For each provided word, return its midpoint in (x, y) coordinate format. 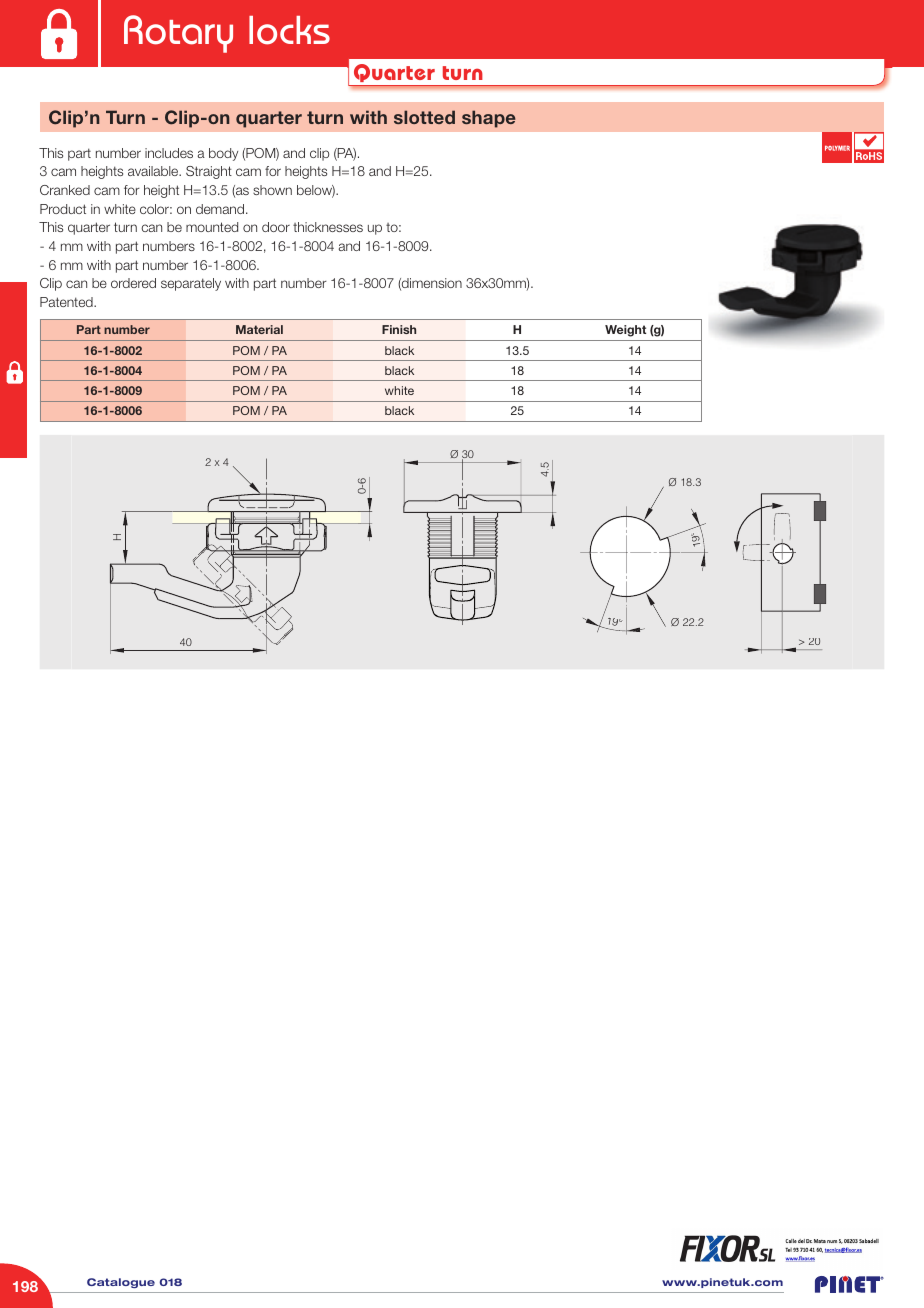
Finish (399, 329)
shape (489, 119)
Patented (67, 302)
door (276, 227)
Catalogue (121, 1283)
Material (259, 329)
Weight (625, 331)
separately (191, 284)
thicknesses (328, 227)
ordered (133, 283)
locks (289, 30)
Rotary (178, 34)
